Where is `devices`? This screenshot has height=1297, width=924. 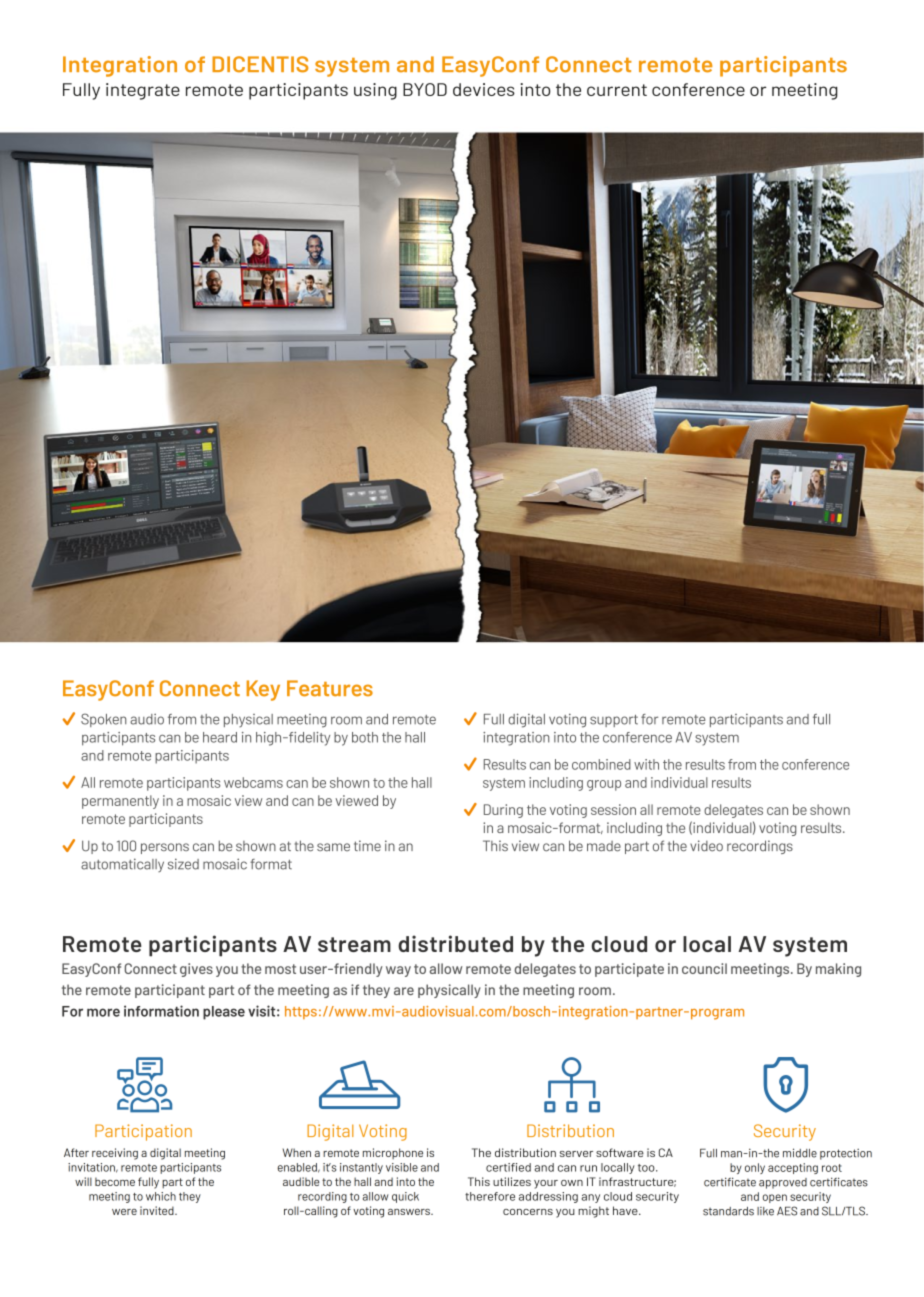
devices is located at coordinates (484, 89).
